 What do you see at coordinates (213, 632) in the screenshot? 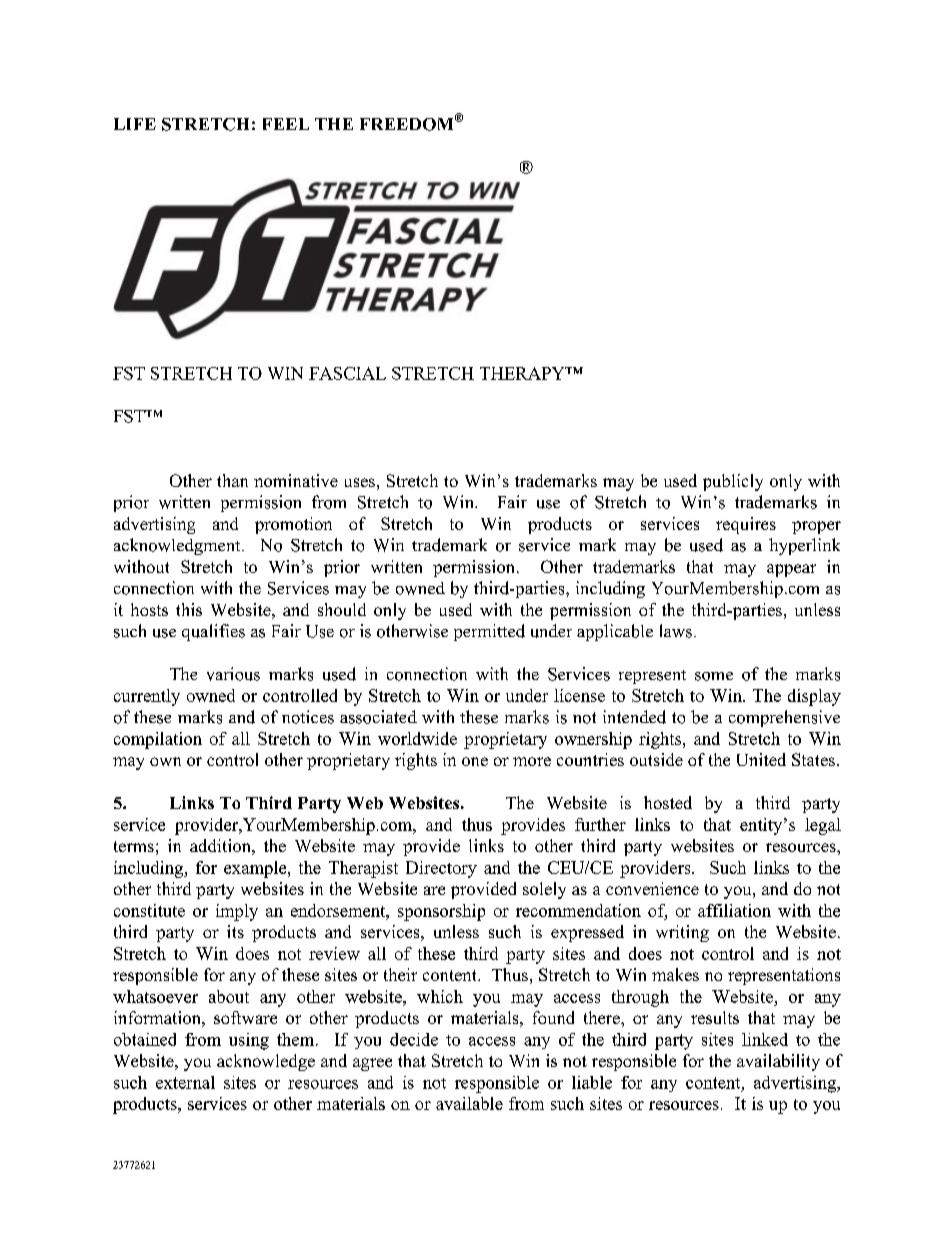
I see `qualifies` at bounding box center [213, 632].
